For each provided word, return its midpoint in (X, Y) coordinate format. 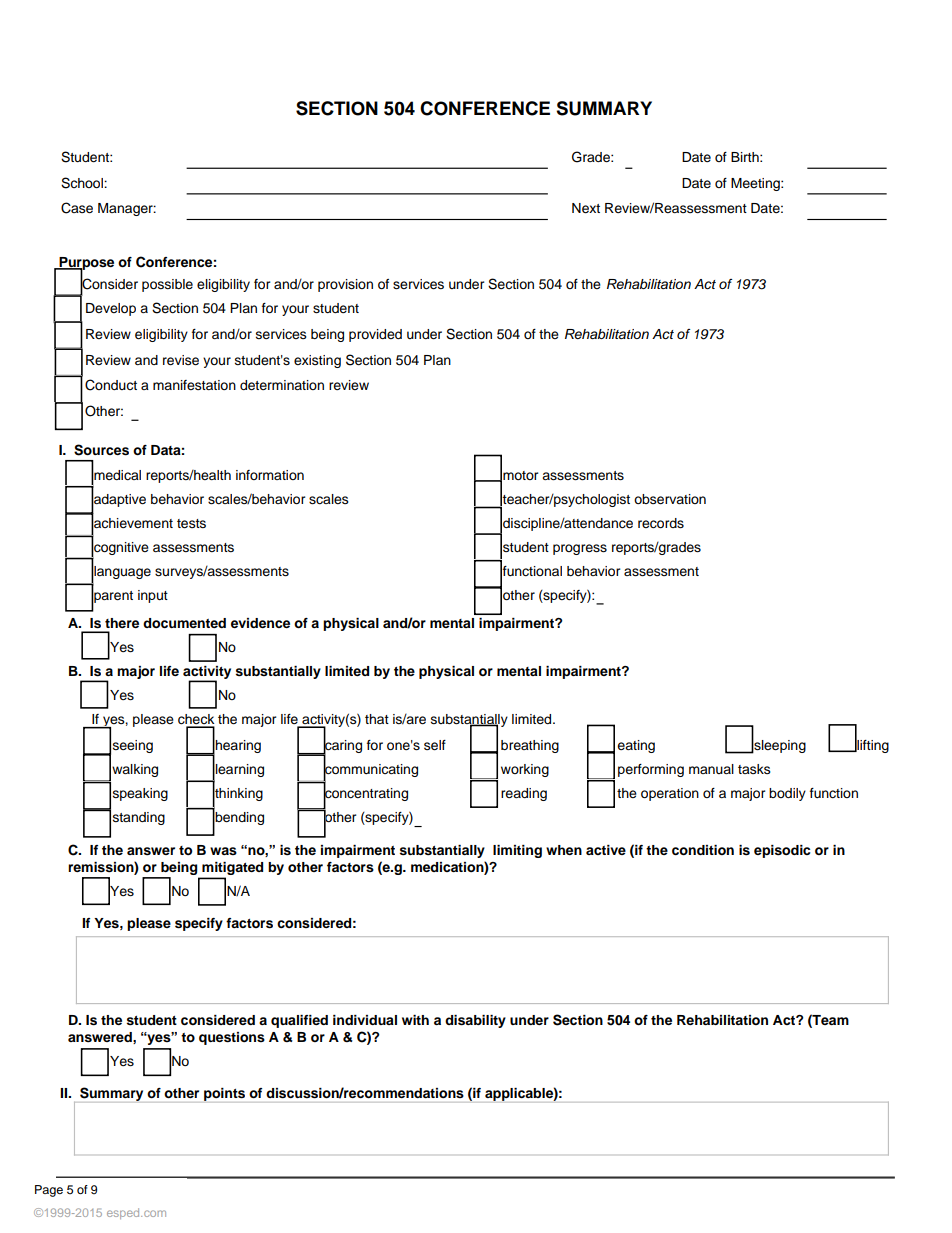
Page (49, 1191)
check (196, 720)
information (270, 475)
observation (670, 499)
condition (703, 850)
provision (345, 285)
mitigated (232, 868)
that (377, 719)
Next (586, 208)
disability (475, 1021)
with (415, 1020)
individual (365, 1020)
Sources (101, 450)
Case (77, 208)
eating (636, 746)
